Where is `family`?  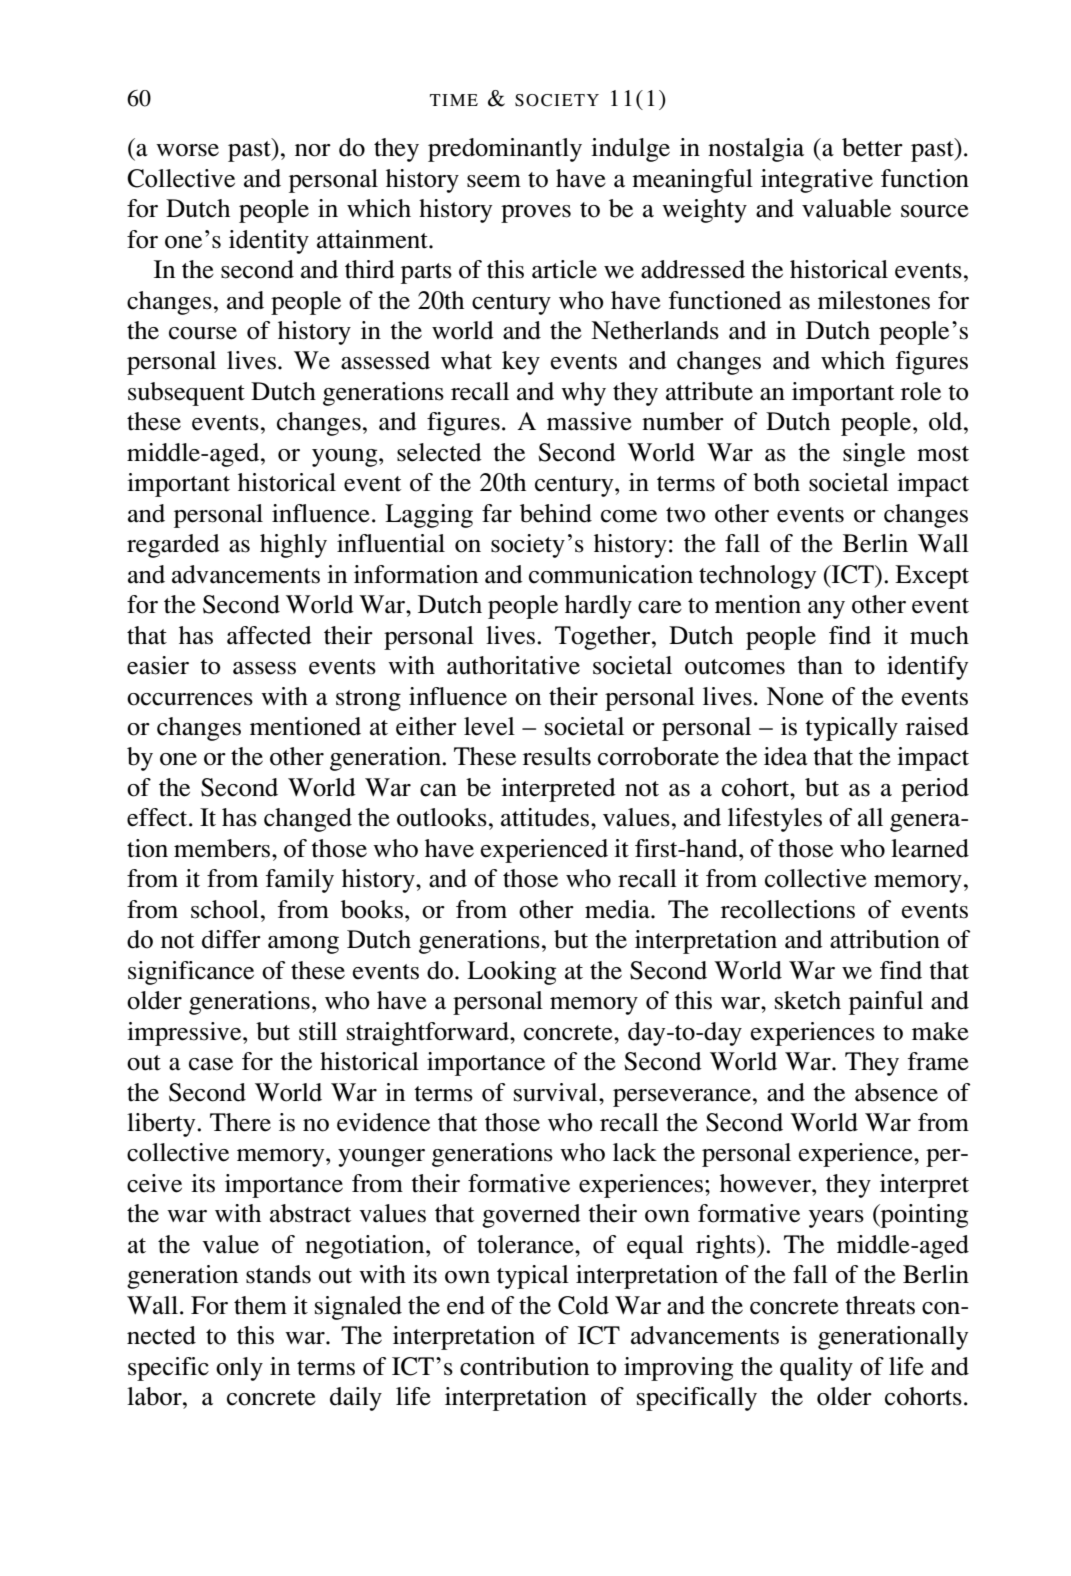
family is located at coordinates (300, 881).
